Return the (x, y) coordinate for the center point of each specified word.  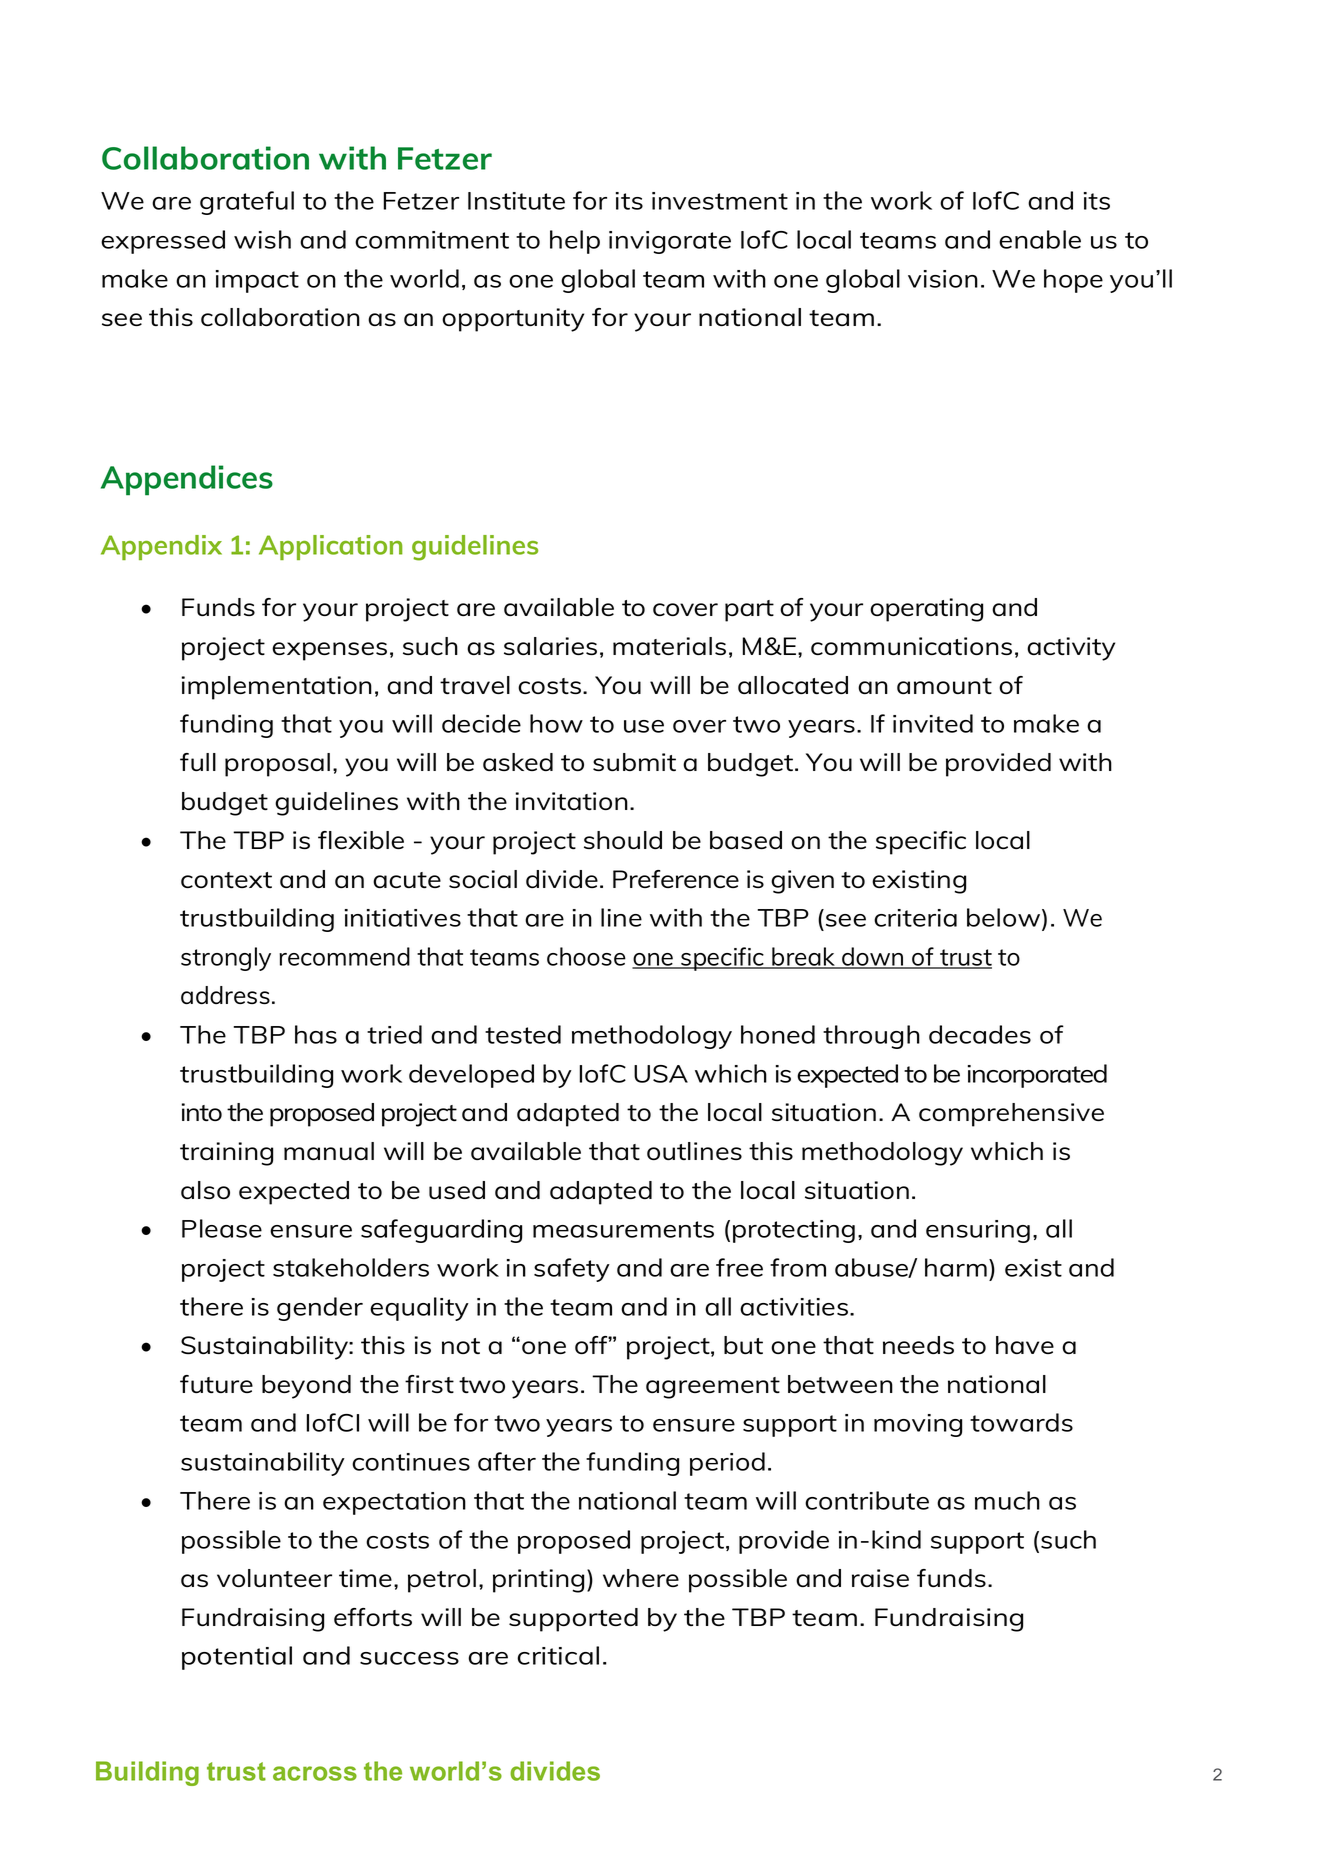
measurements (623, 1229)
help (575, 242)
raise (880, 1578)
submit (634, 762)
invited (933, 723)
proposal (277, 765)
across (315, 1773)
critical (558, 1655)
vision (943, 279)
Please (222, 1228)
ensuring (978, 1231)
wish (262, 239)
